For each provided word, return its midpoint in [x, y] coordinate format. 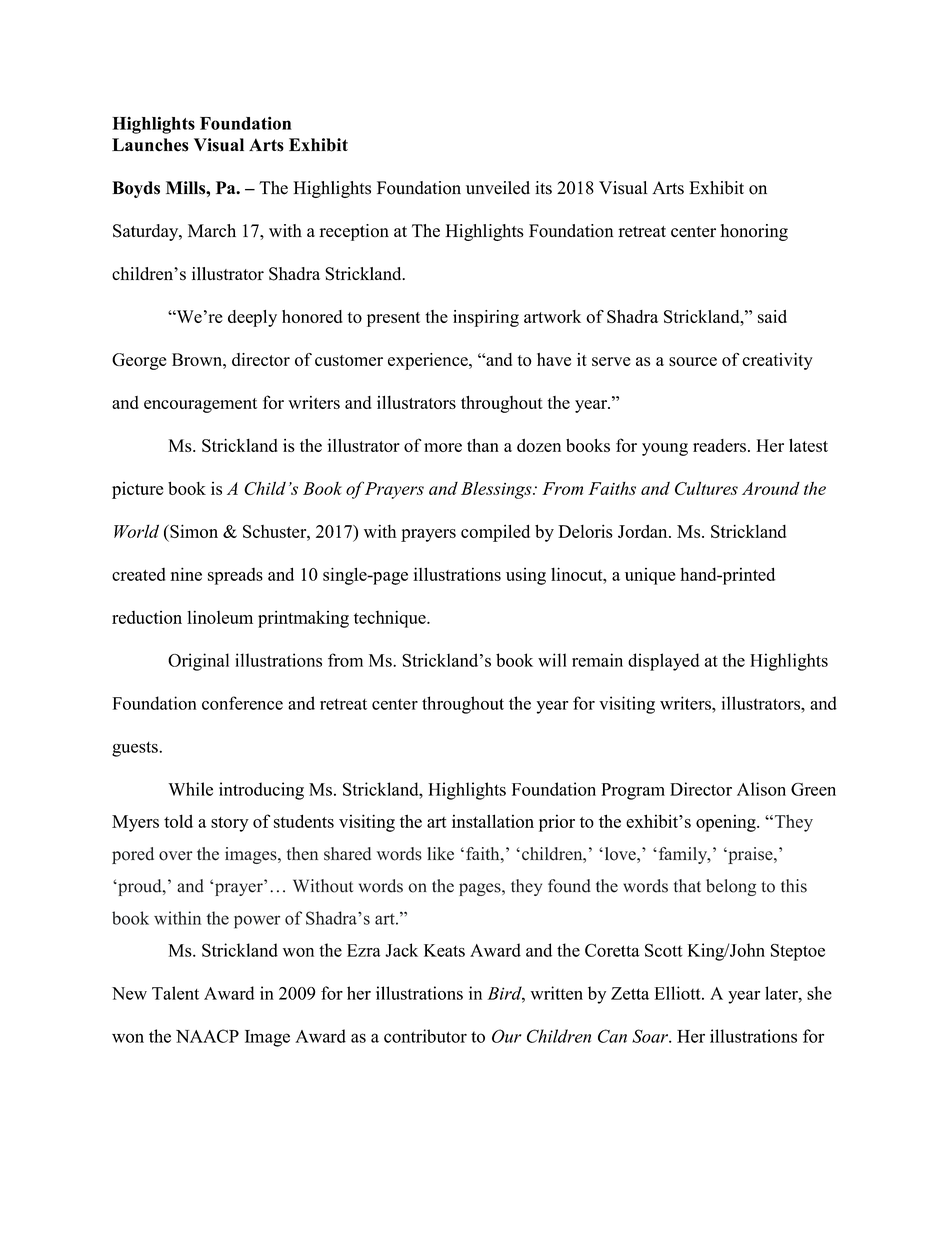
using [526, 576]
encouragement [200, 405]
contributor [425, 1036]
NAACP [207, 1036]
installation [493, 821]
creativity [777, 361]
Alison [761, 789]
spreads [235, 576]
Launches [150, 145]
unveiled [498, 188]
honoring [754, 232]
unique [650, 576]
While [190, 789]
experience [429, 361]
